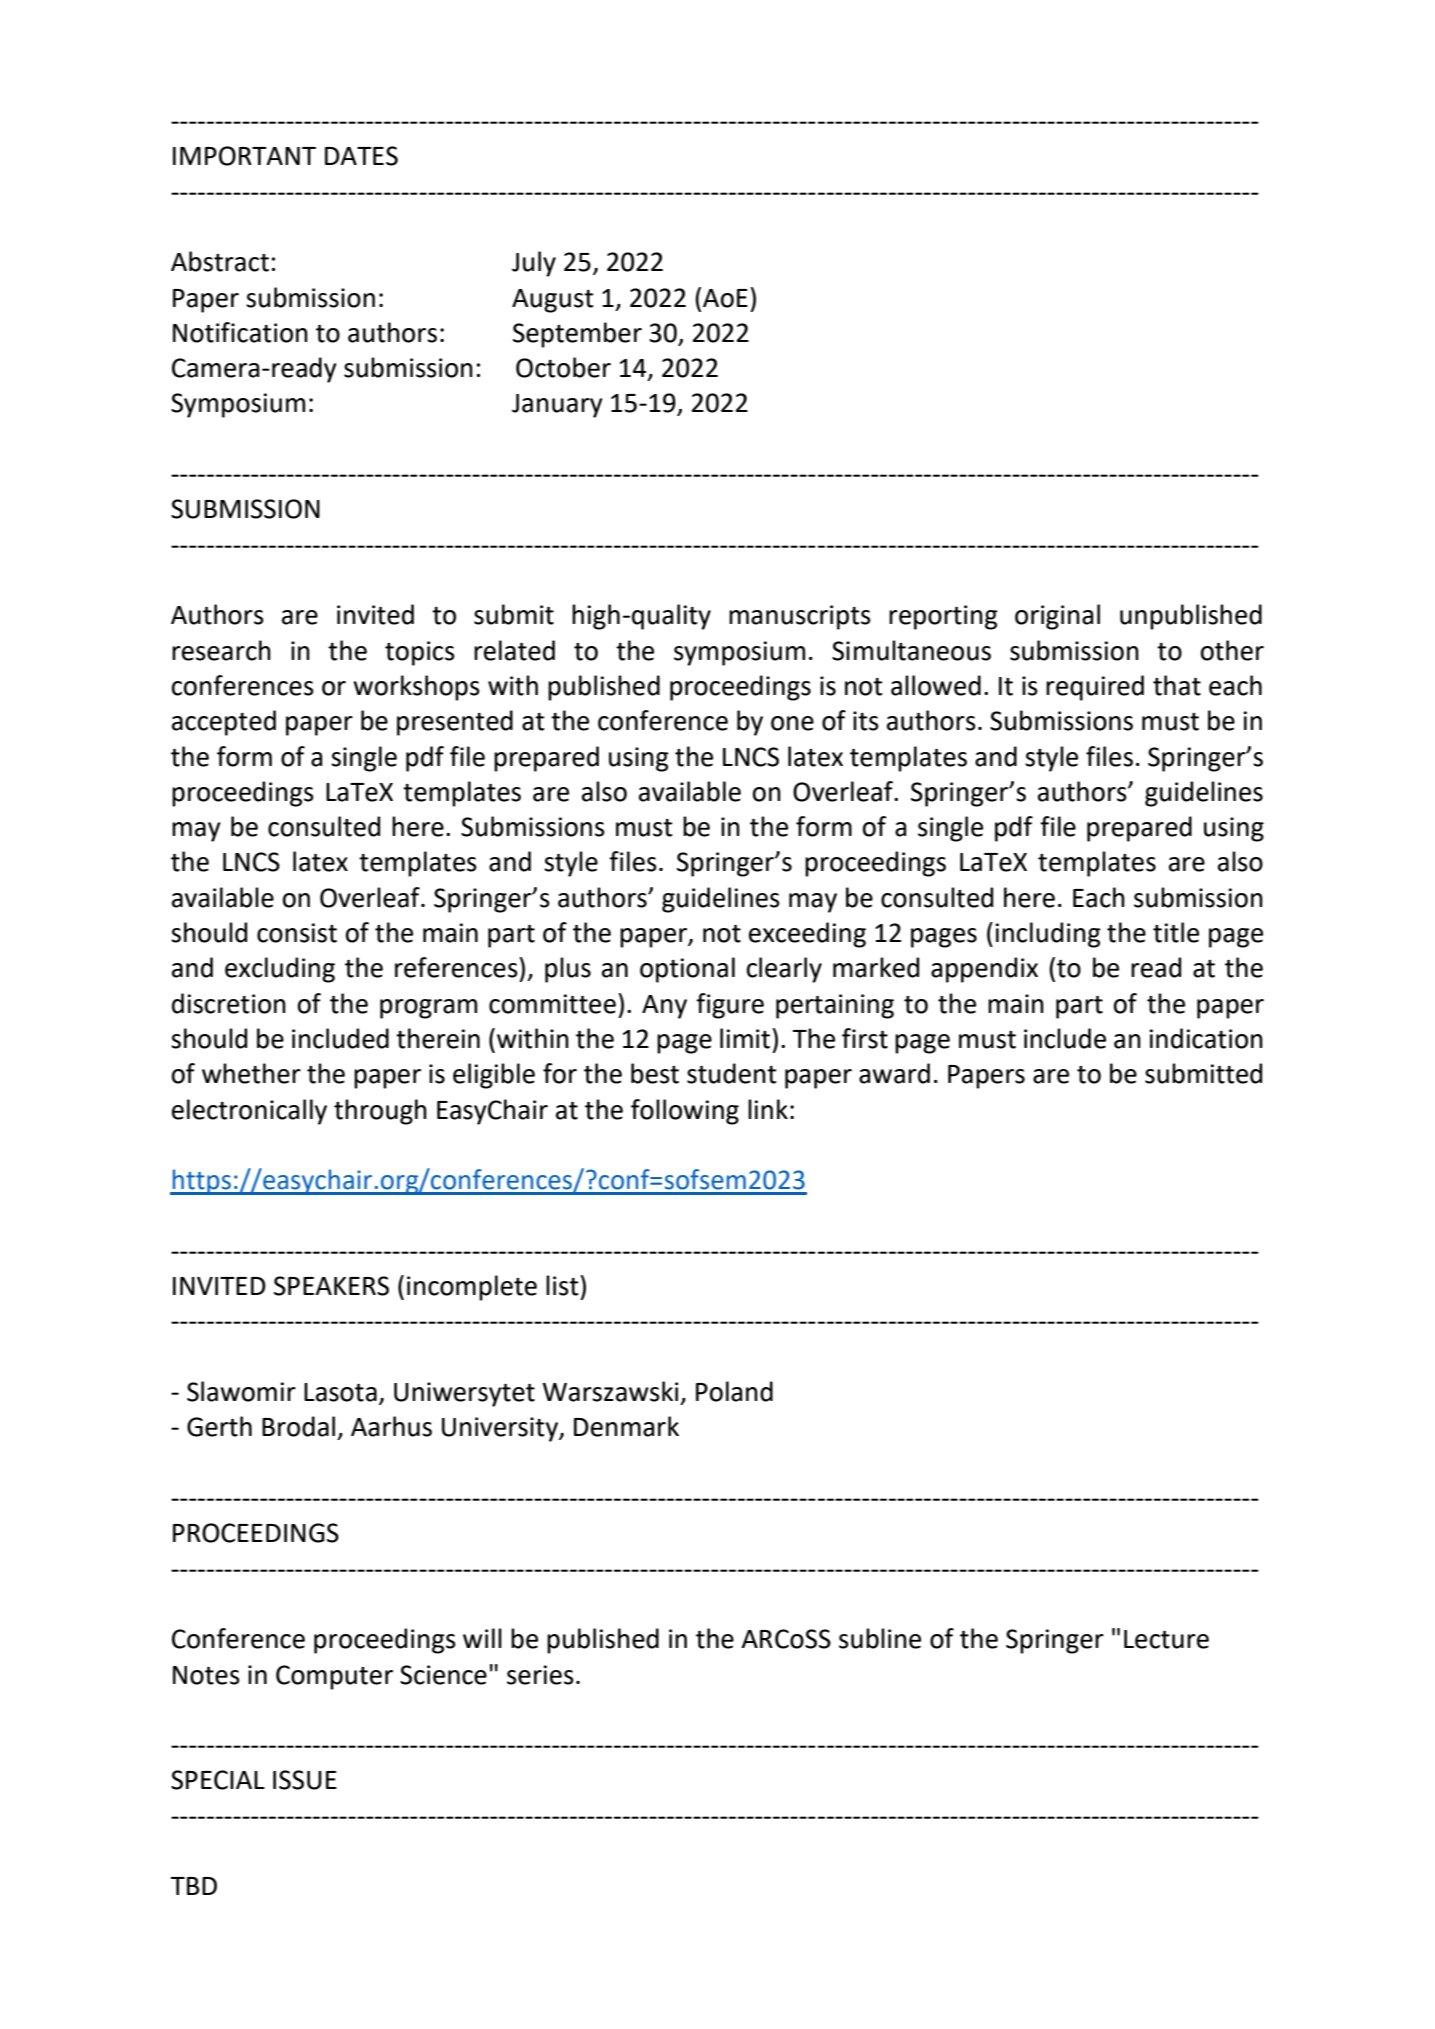 This screenshot has height=2029, width=1435. I want to click on ISSUE, so click(305, 1780).
